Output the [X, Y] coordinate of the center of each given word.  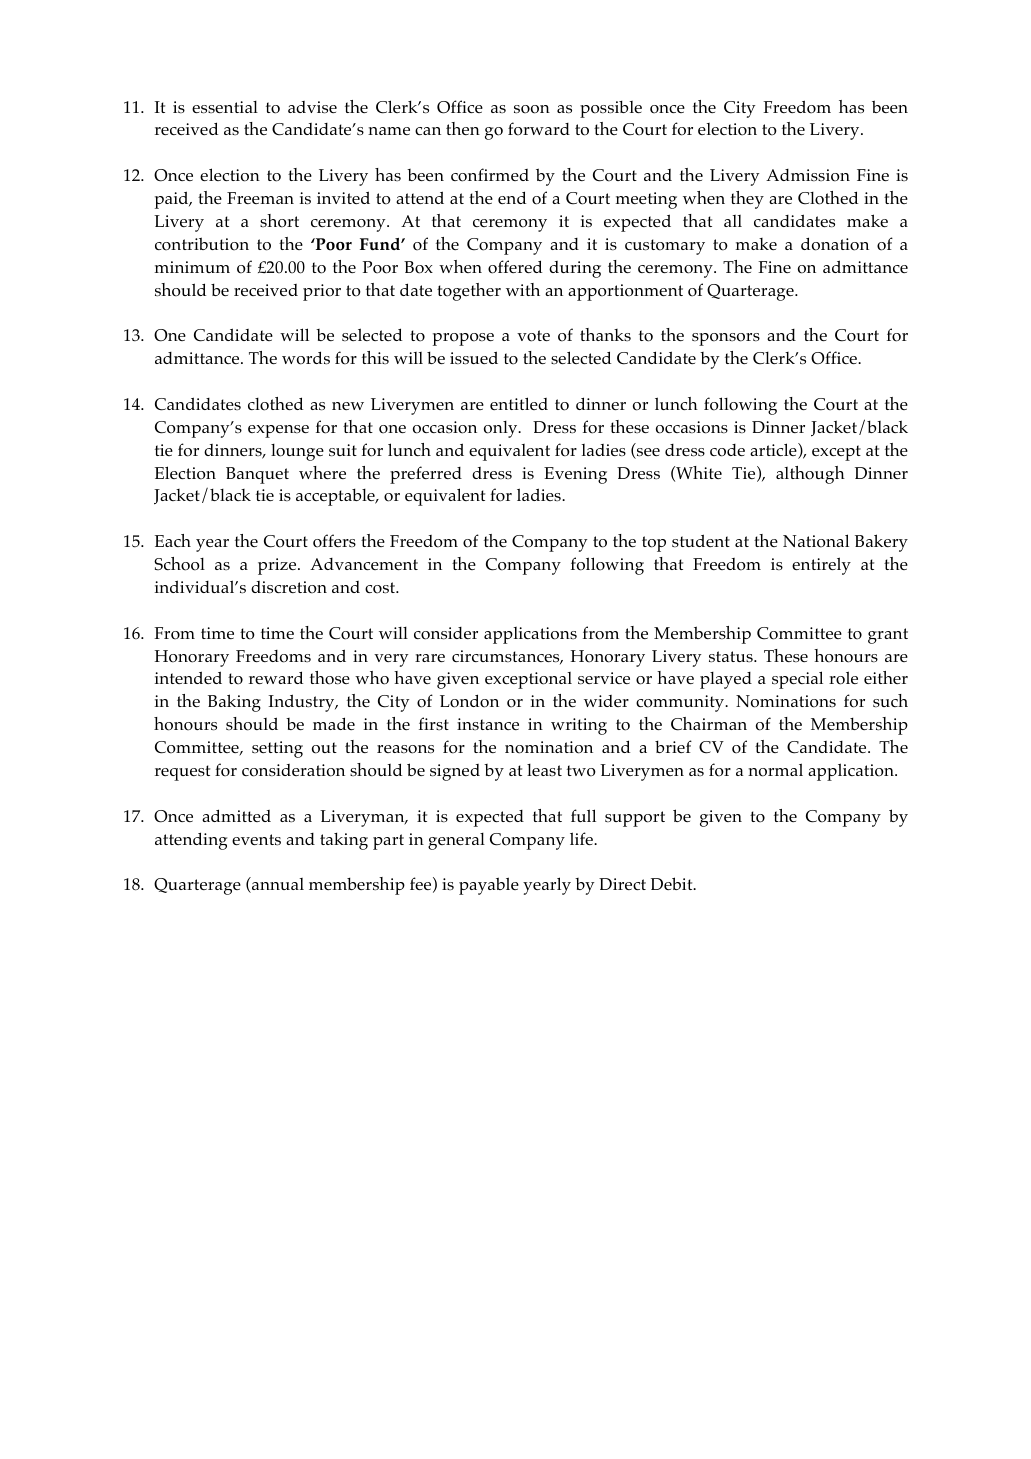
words [306, 358]
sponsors [726, 339]
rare [430, 658]
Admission [808, 175]
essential [225, 107]
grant [888, 636]
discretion [289, 587]
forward [539, 129]
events [256, 840]
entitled [519, 403]
